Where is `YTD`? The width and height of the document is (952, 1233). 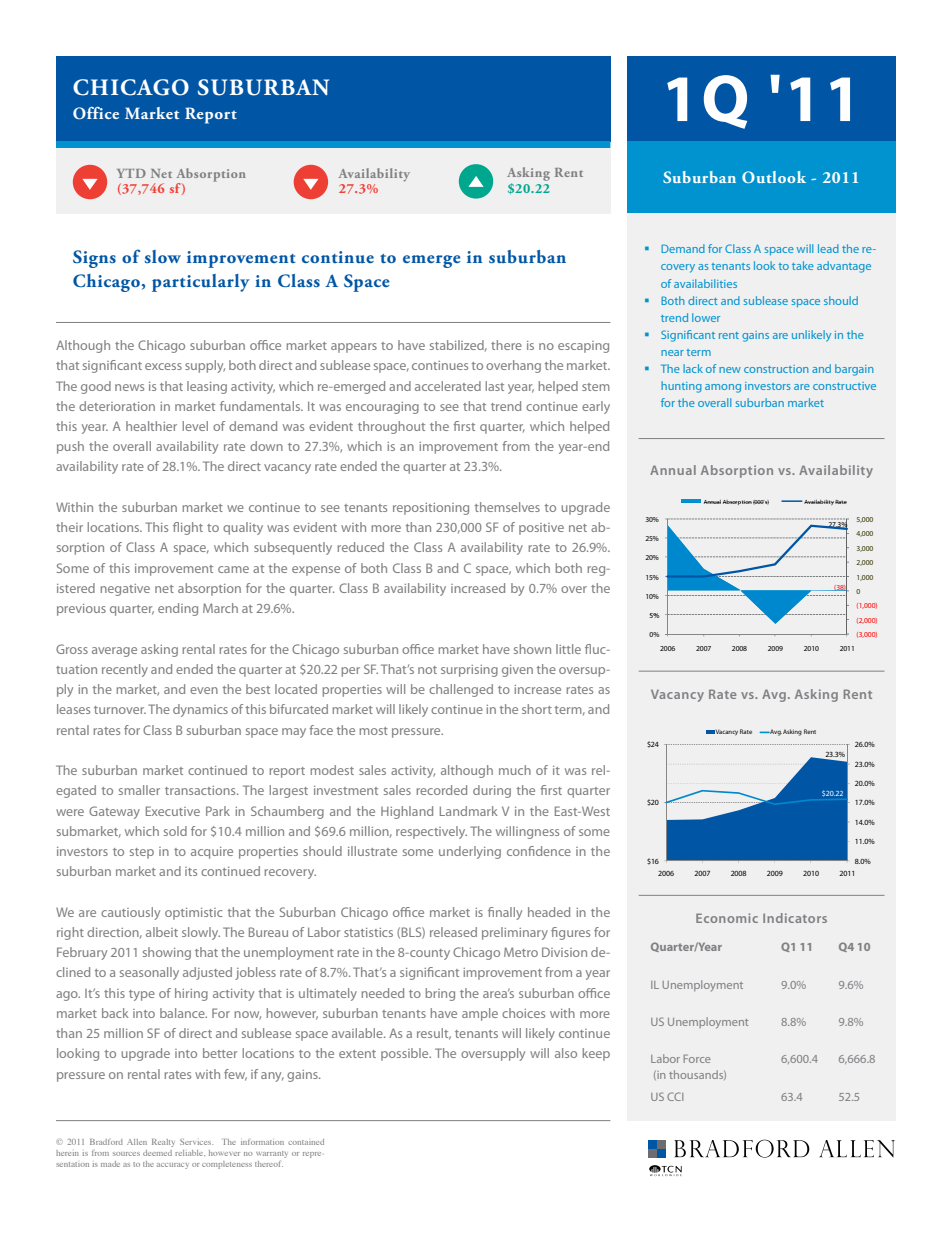
YTD is located at coordinates (131, 173).
